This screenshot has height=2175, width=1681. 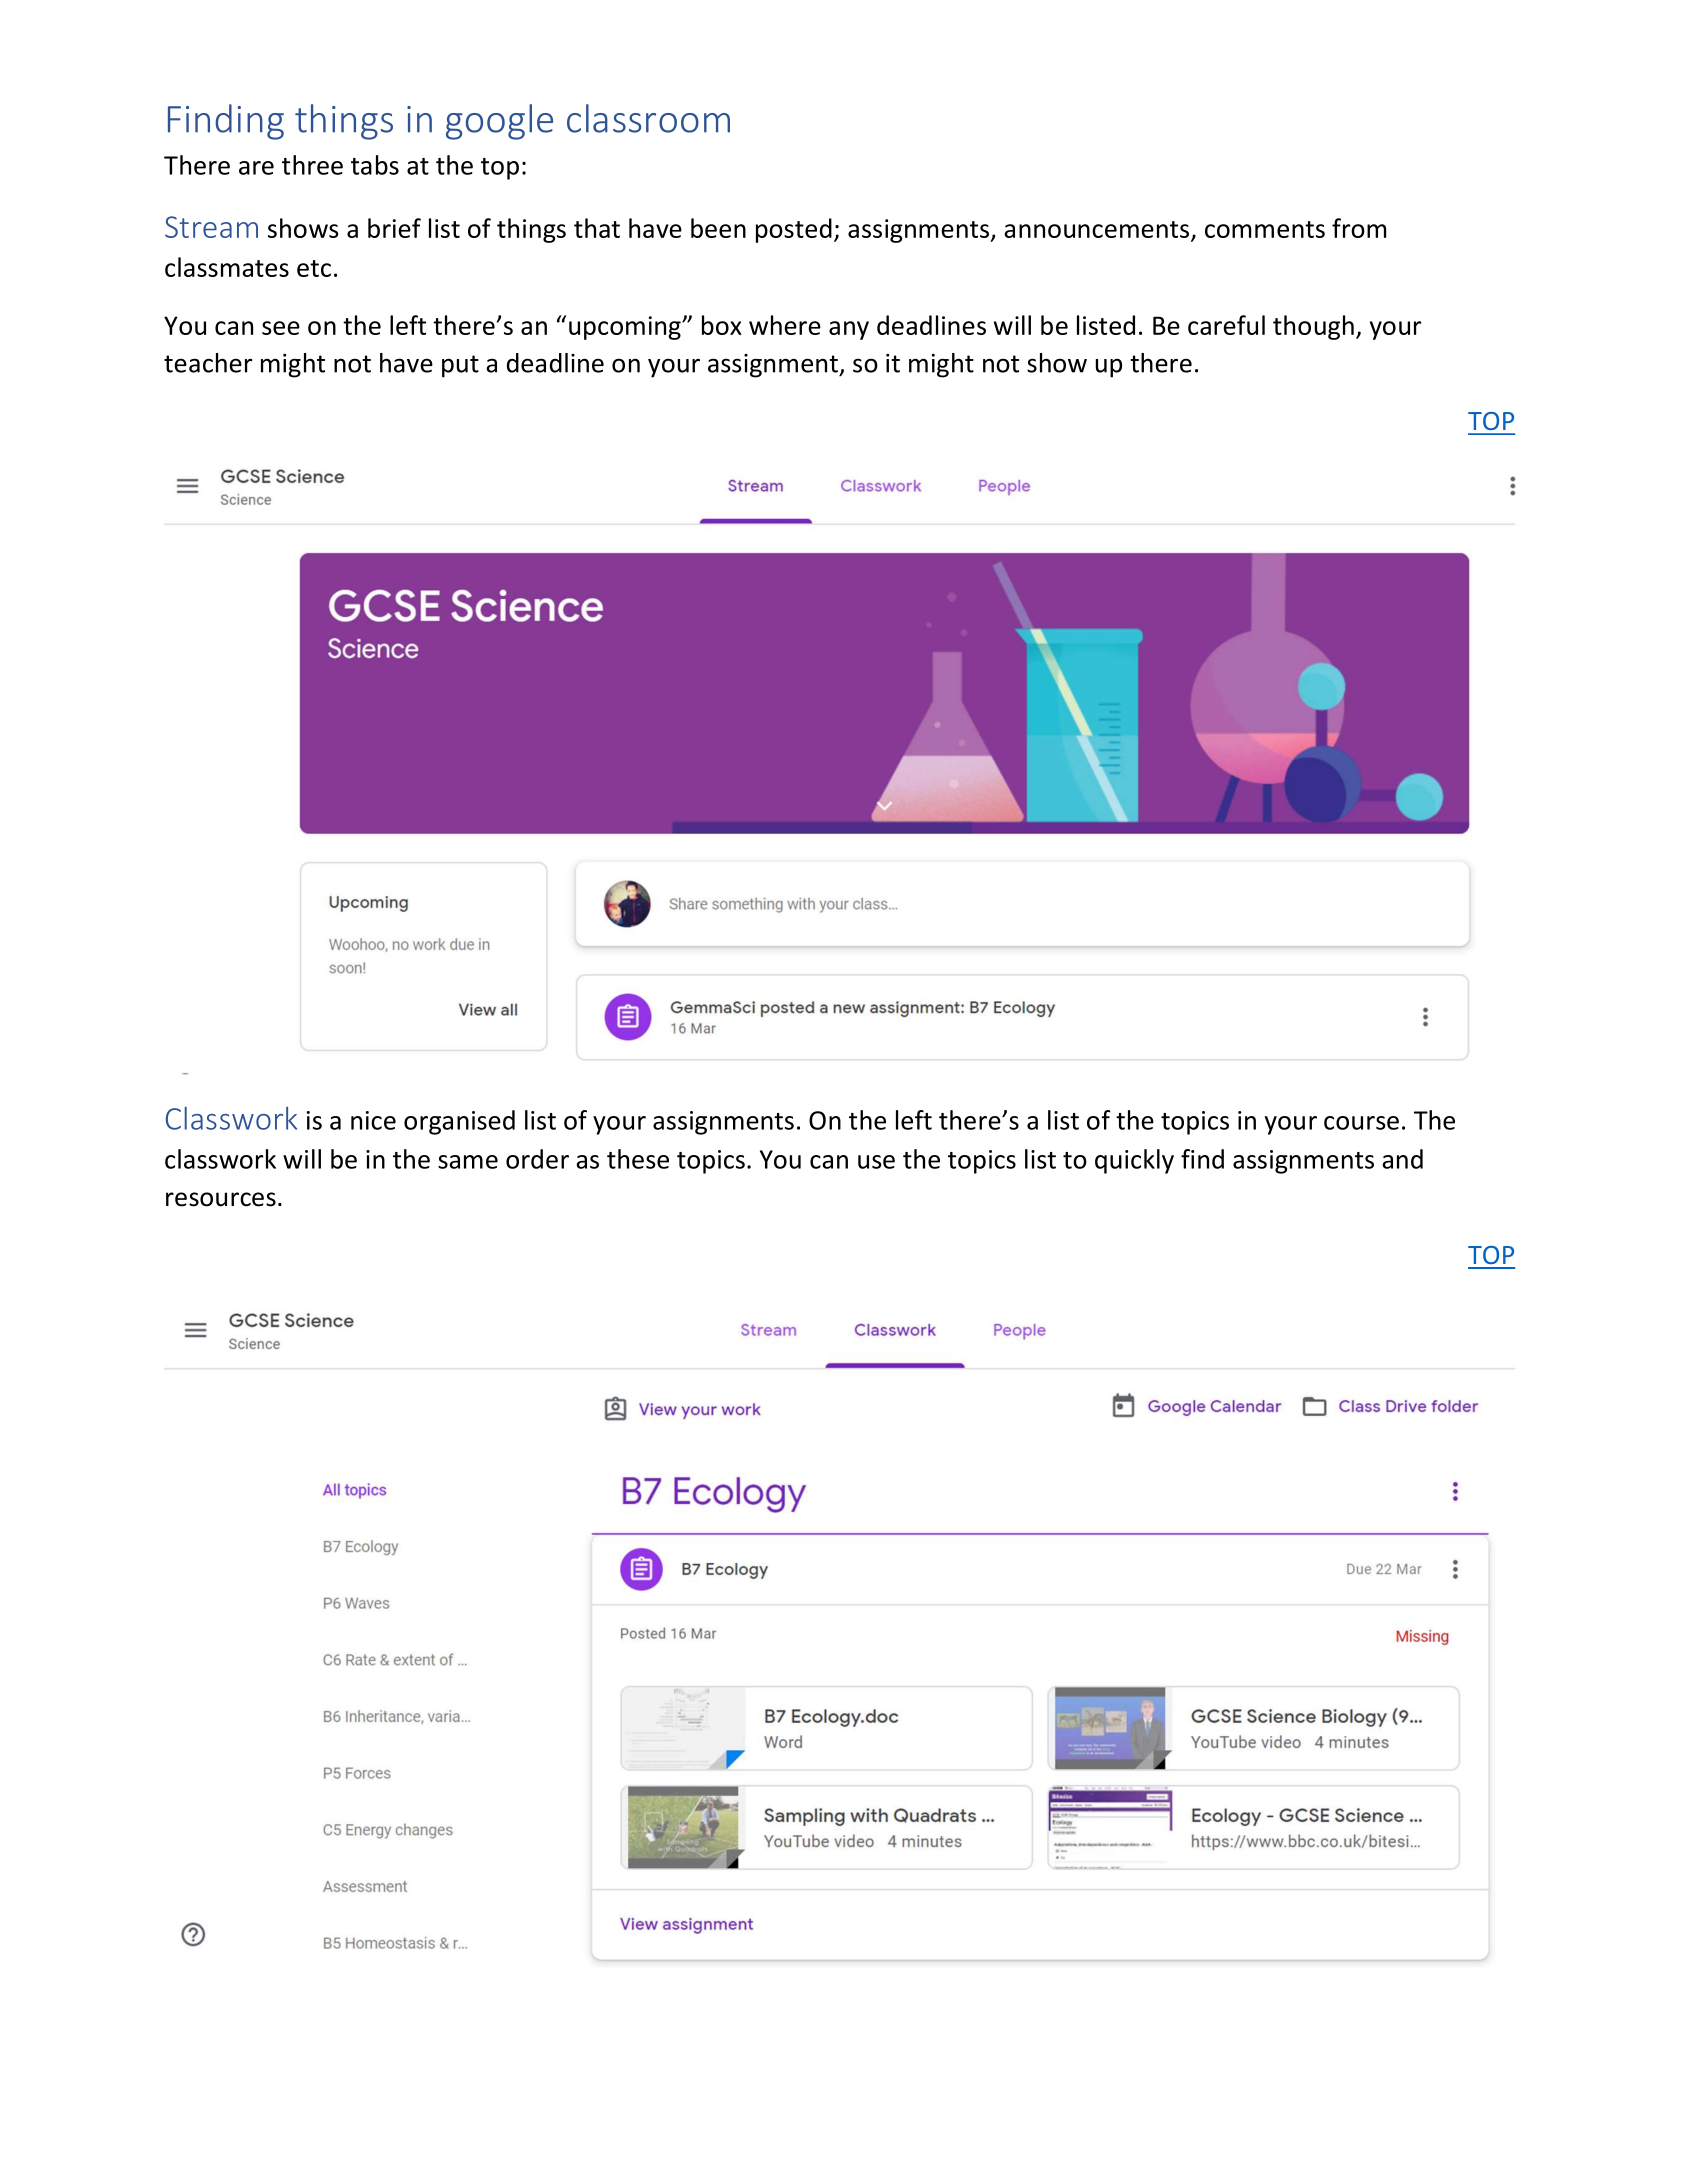 What do you see at coordinates (375, 165) in the screenshot?
I see `tabs` at bounding box center [375, 165].
